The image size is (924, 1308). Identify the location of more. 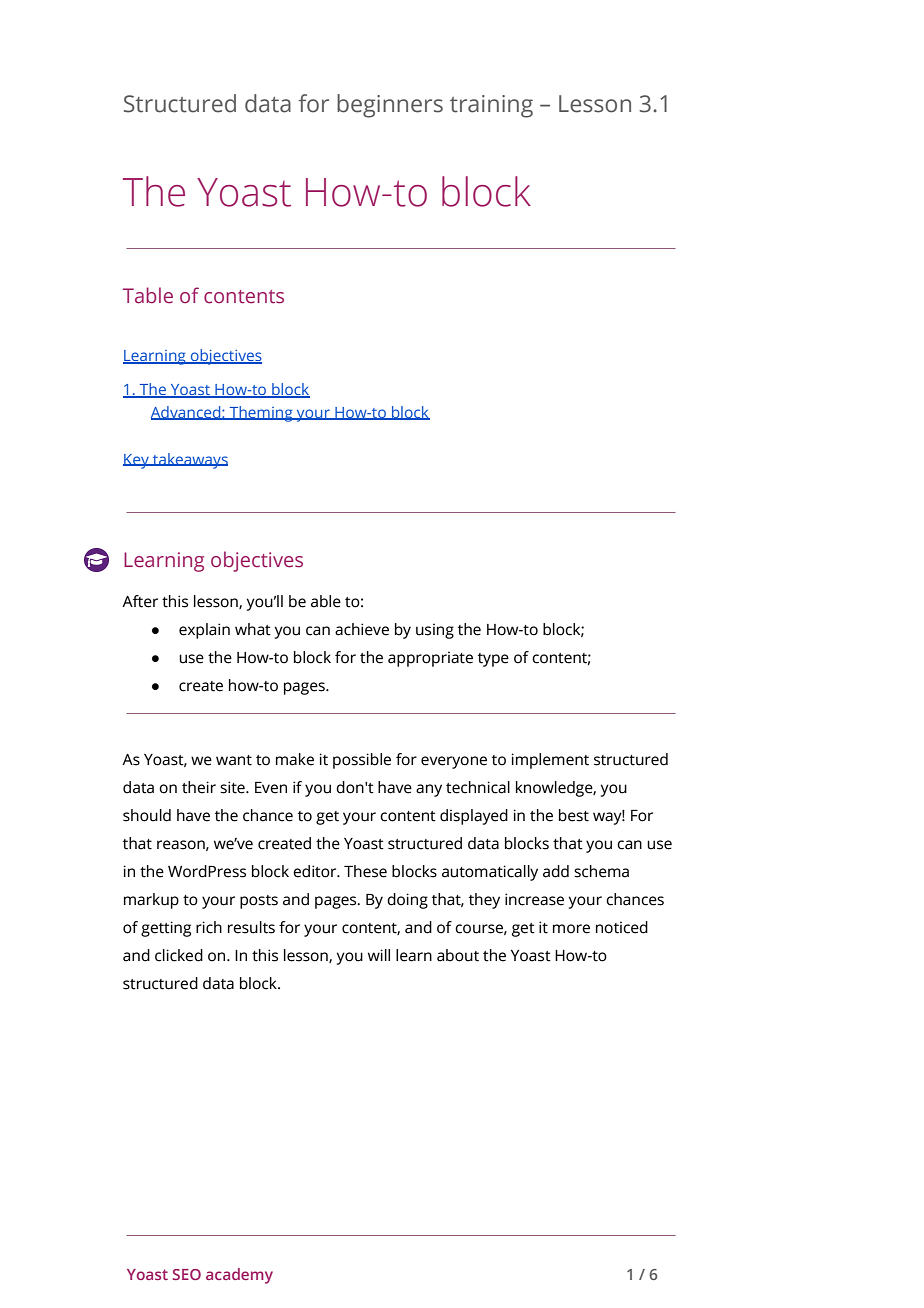
(571, 929).
